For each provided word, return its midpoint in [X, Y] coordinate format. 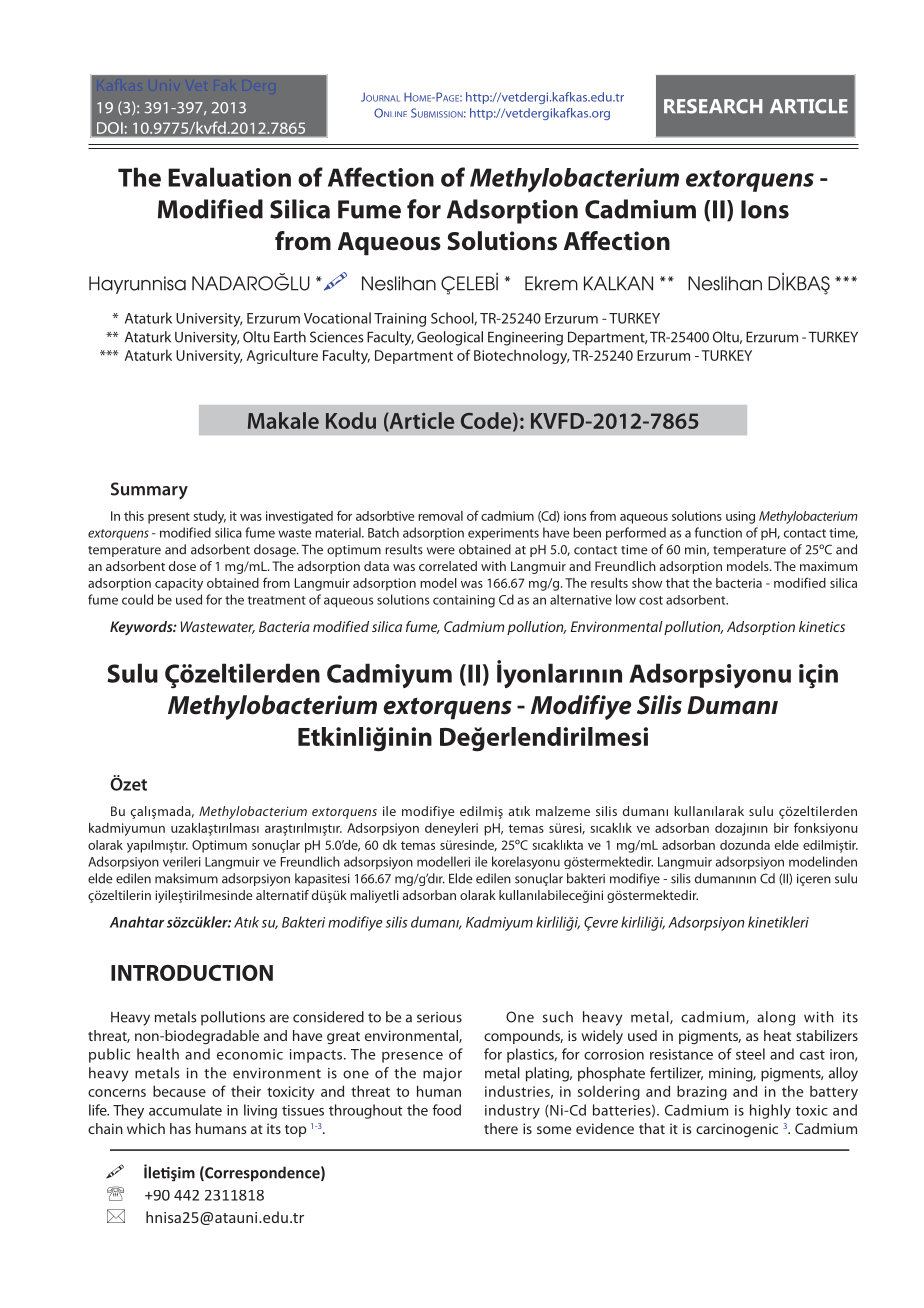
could [137, 599]
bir [781, 828]
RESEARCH [713, 106]
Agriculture [282, 356]
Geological [450, 338]
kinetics [822, 626]
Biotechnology [521, 356]
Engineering [525, 339]
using [740, 517]
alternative [581, 599]
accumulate [185, 1110]
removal [440, 516]
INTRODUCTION [192, 973]
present [169, 518]
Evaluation [229, 177]
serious [439, 1017]
